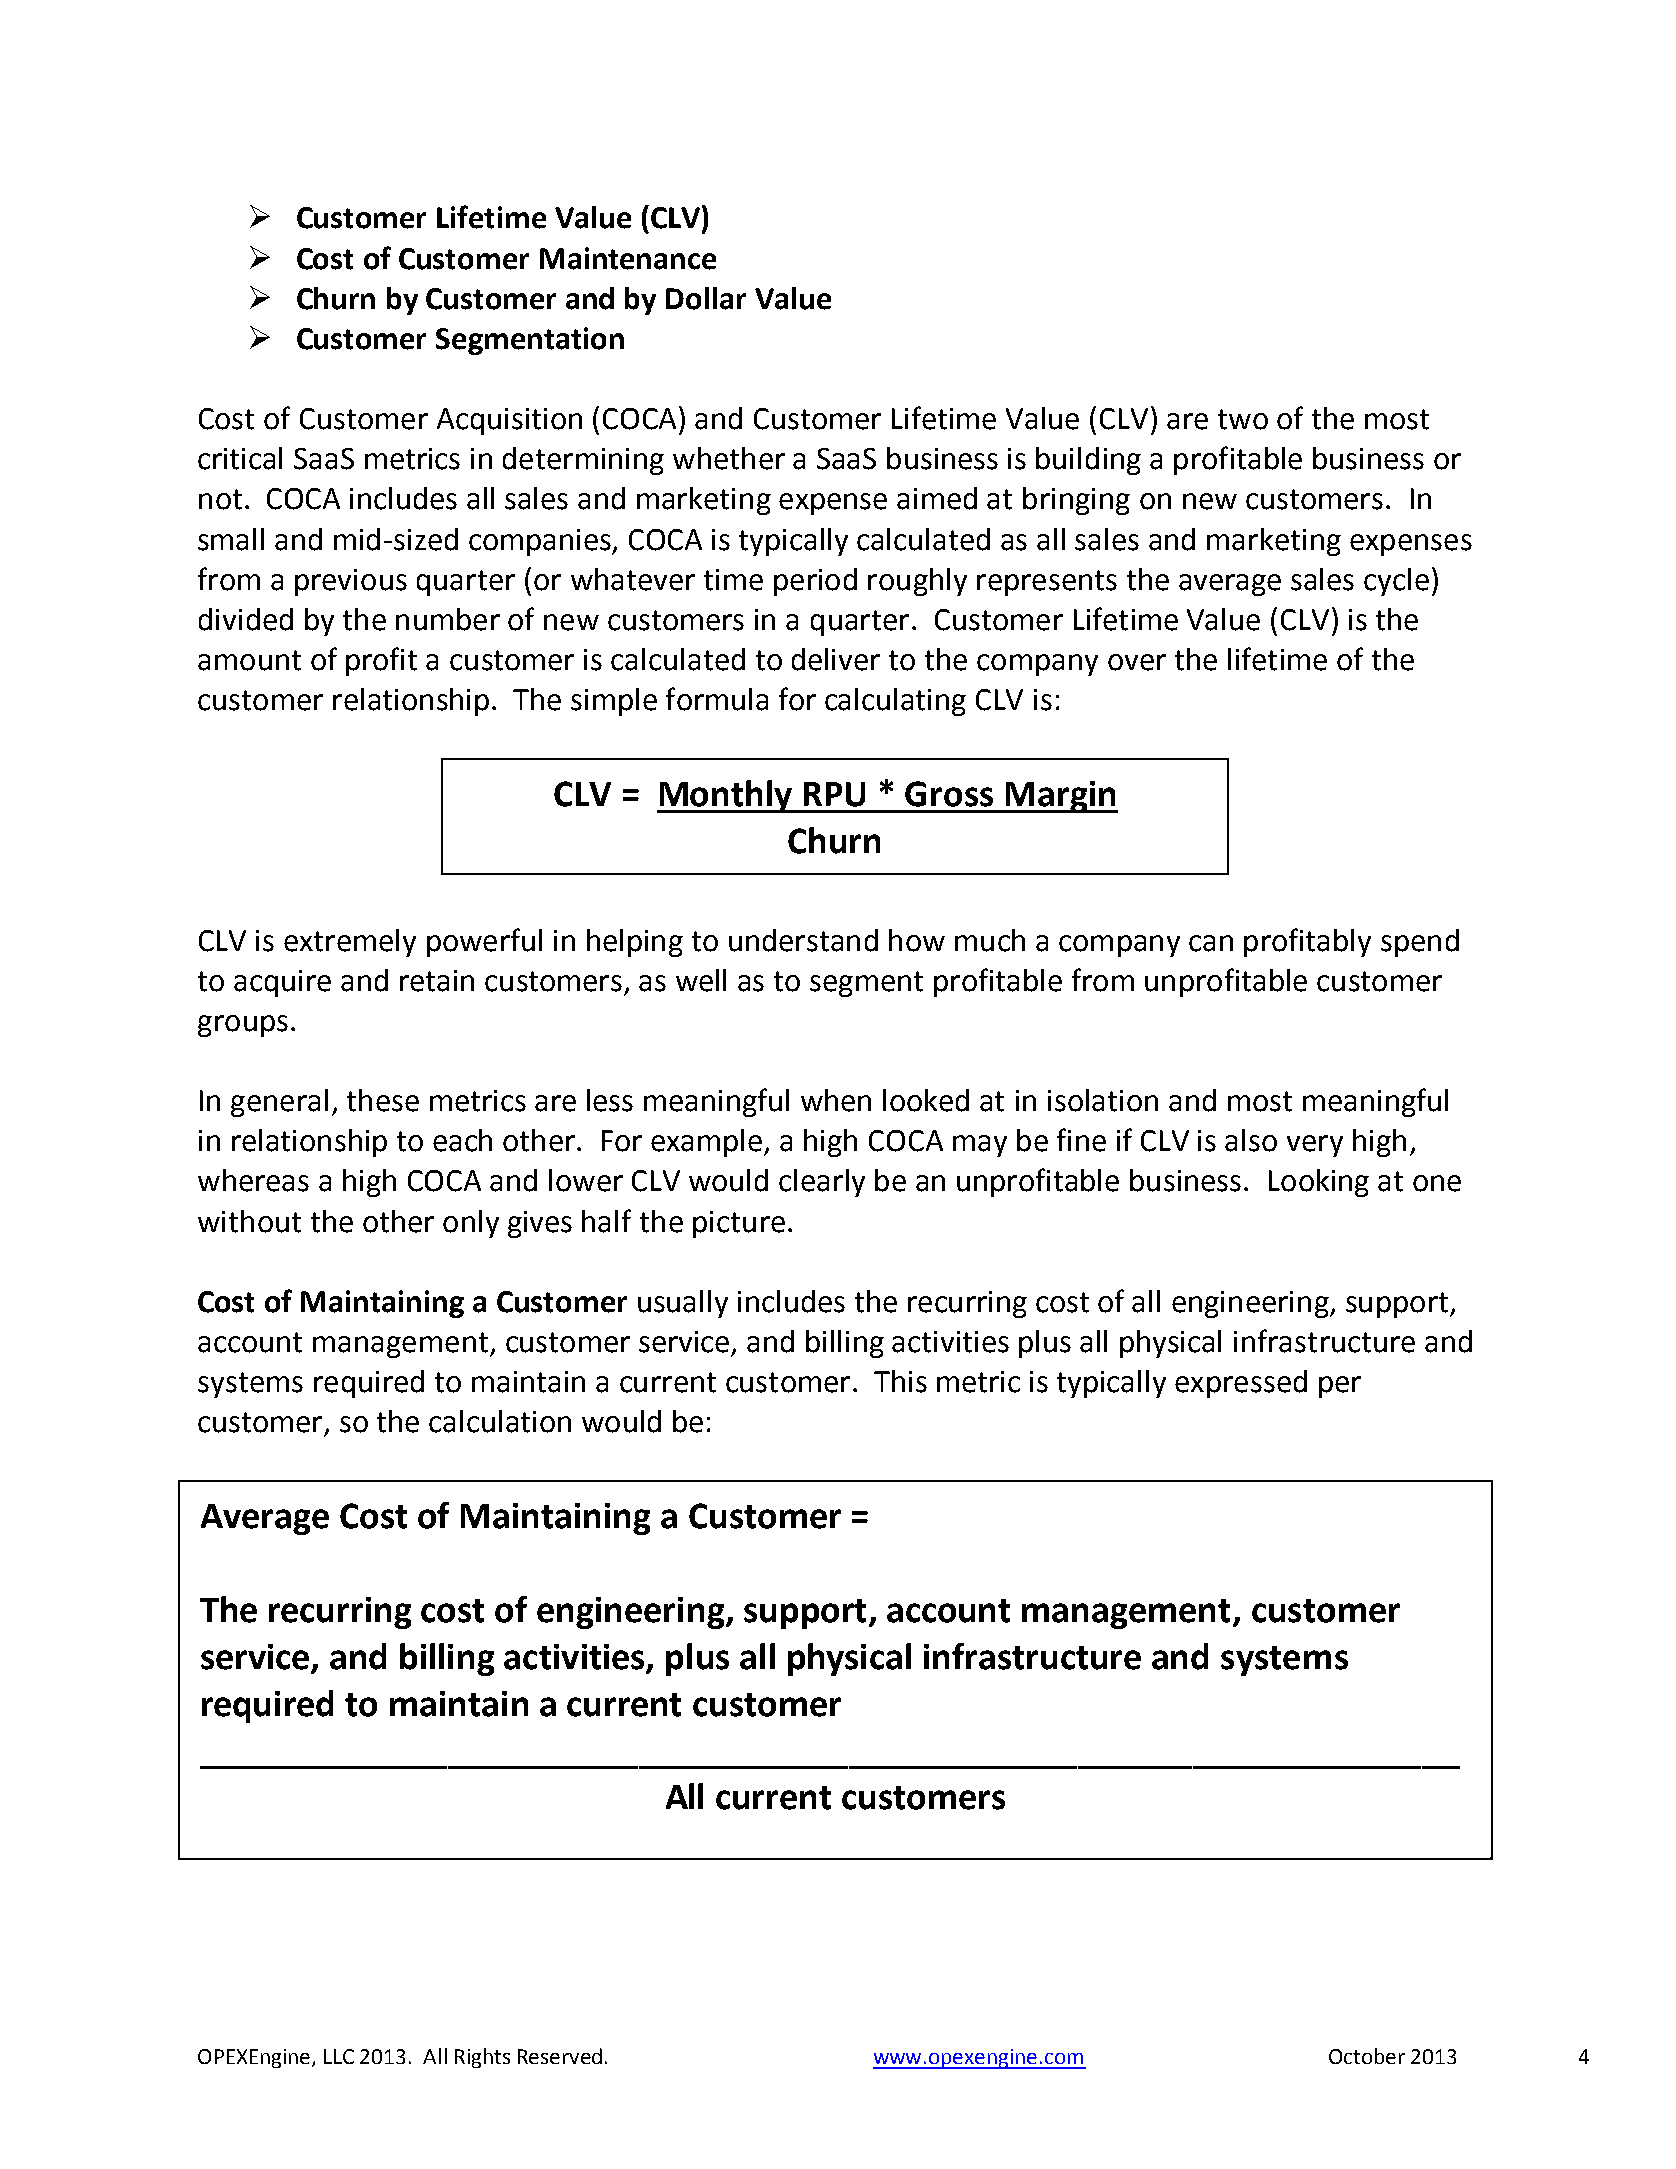 The image size is (1676, 2169). I want to click on LLC, so click(339, 2056).
